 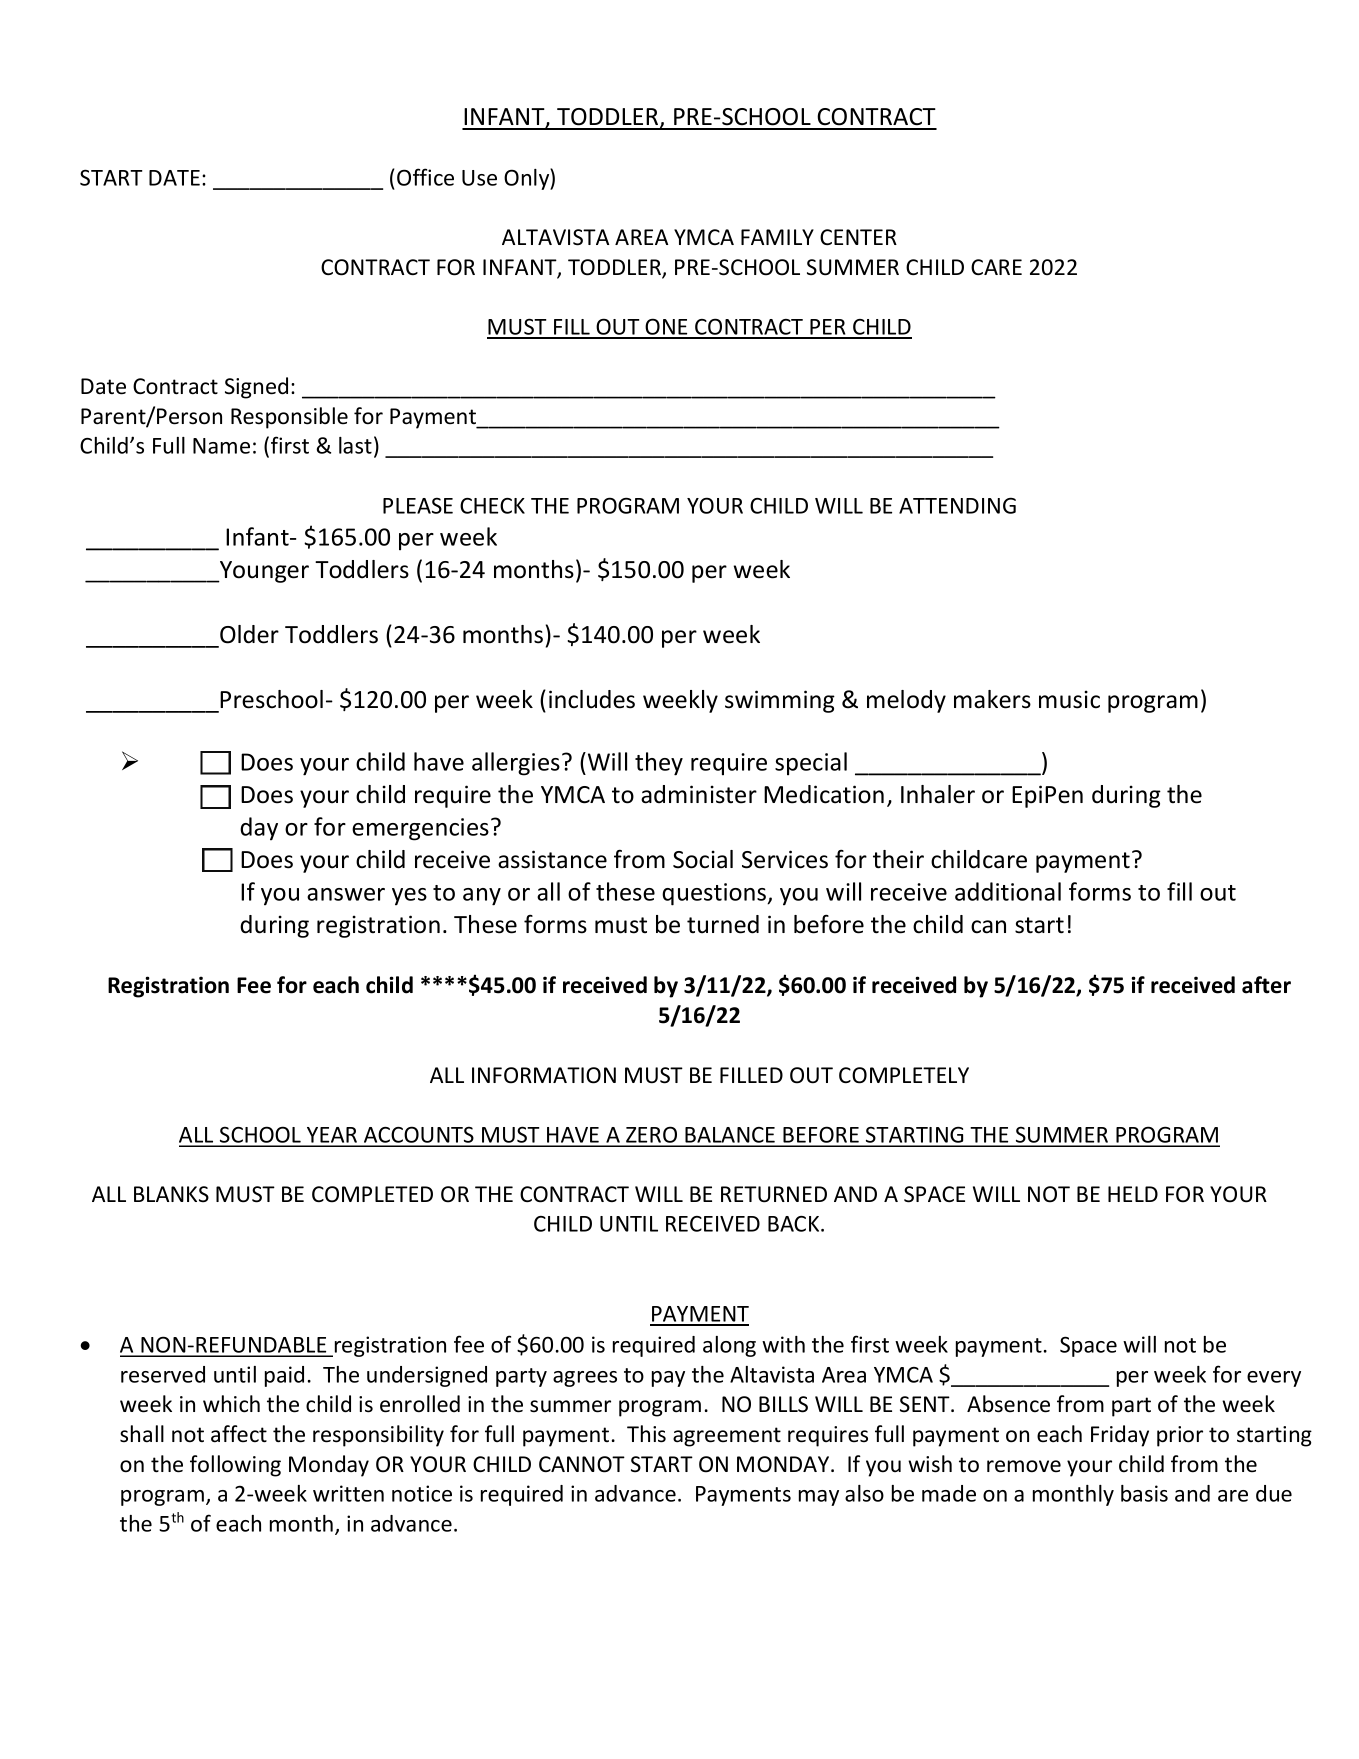 What do you see at coordinates (777, 237) in the screenshot?
I see `FAMILY` at bounding box center [777, 237].
